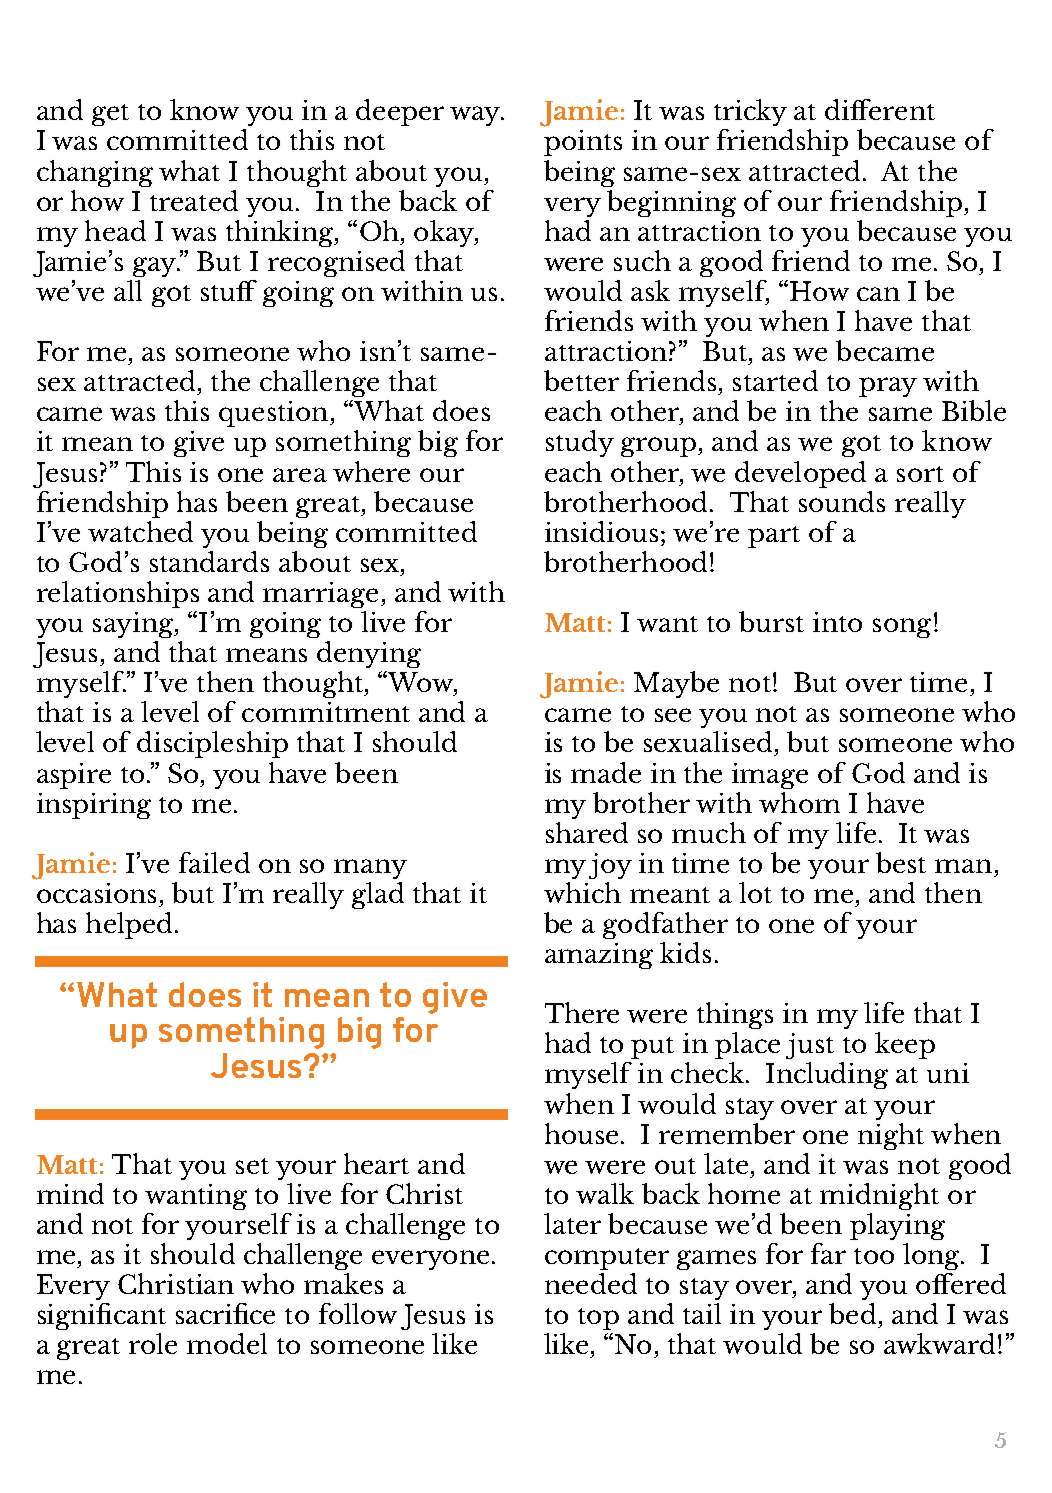 Image resolution: width=1052 pixels, height=1493 pixels. What do you see at coordinates (129, 925) in the image?
I see `helped` at bounding box center [129, 925].
